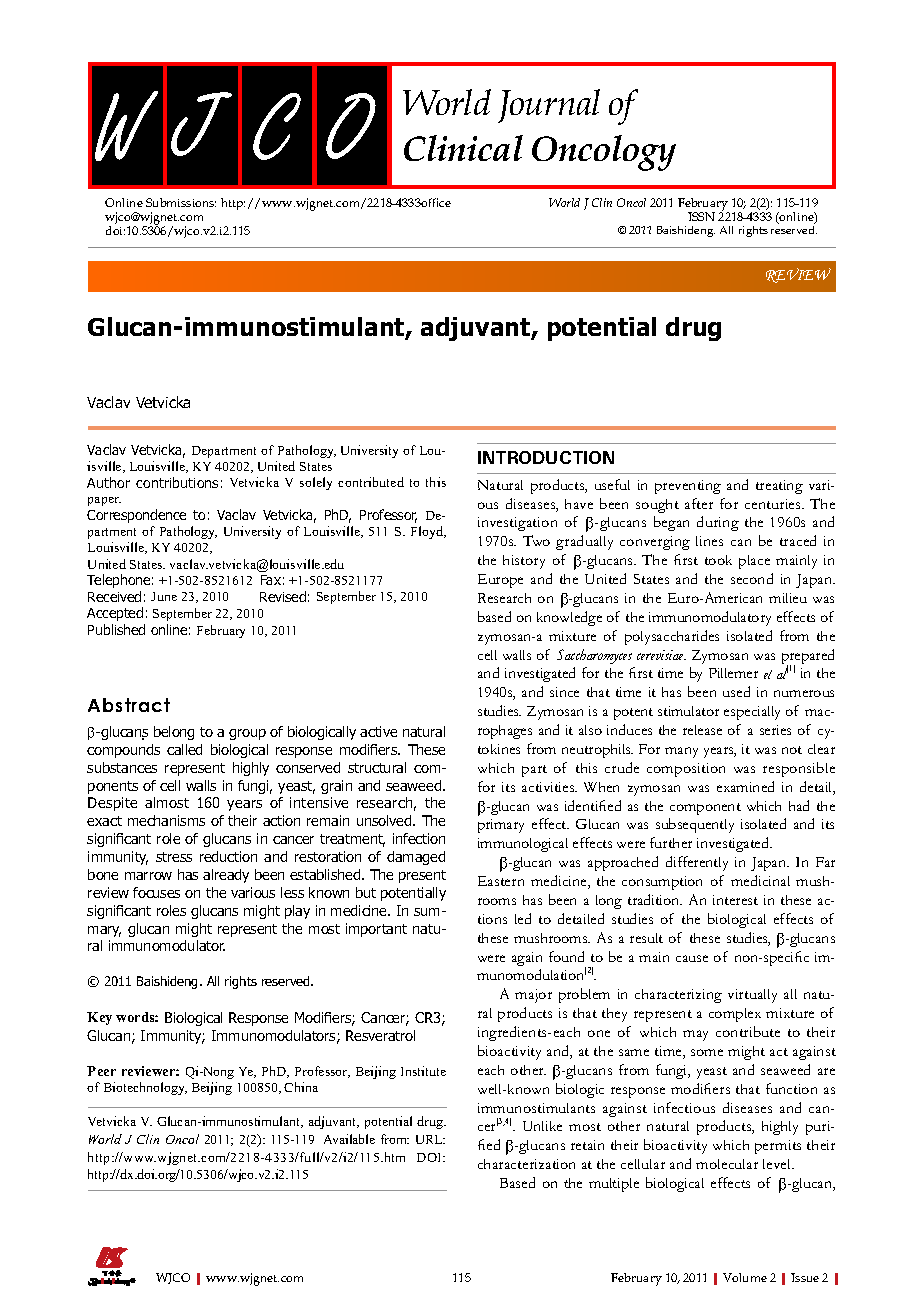 The height and width of the image is (1308, 924). Describe the element at coordinates (430, 1139) in the image. I see `URL` at that location.
